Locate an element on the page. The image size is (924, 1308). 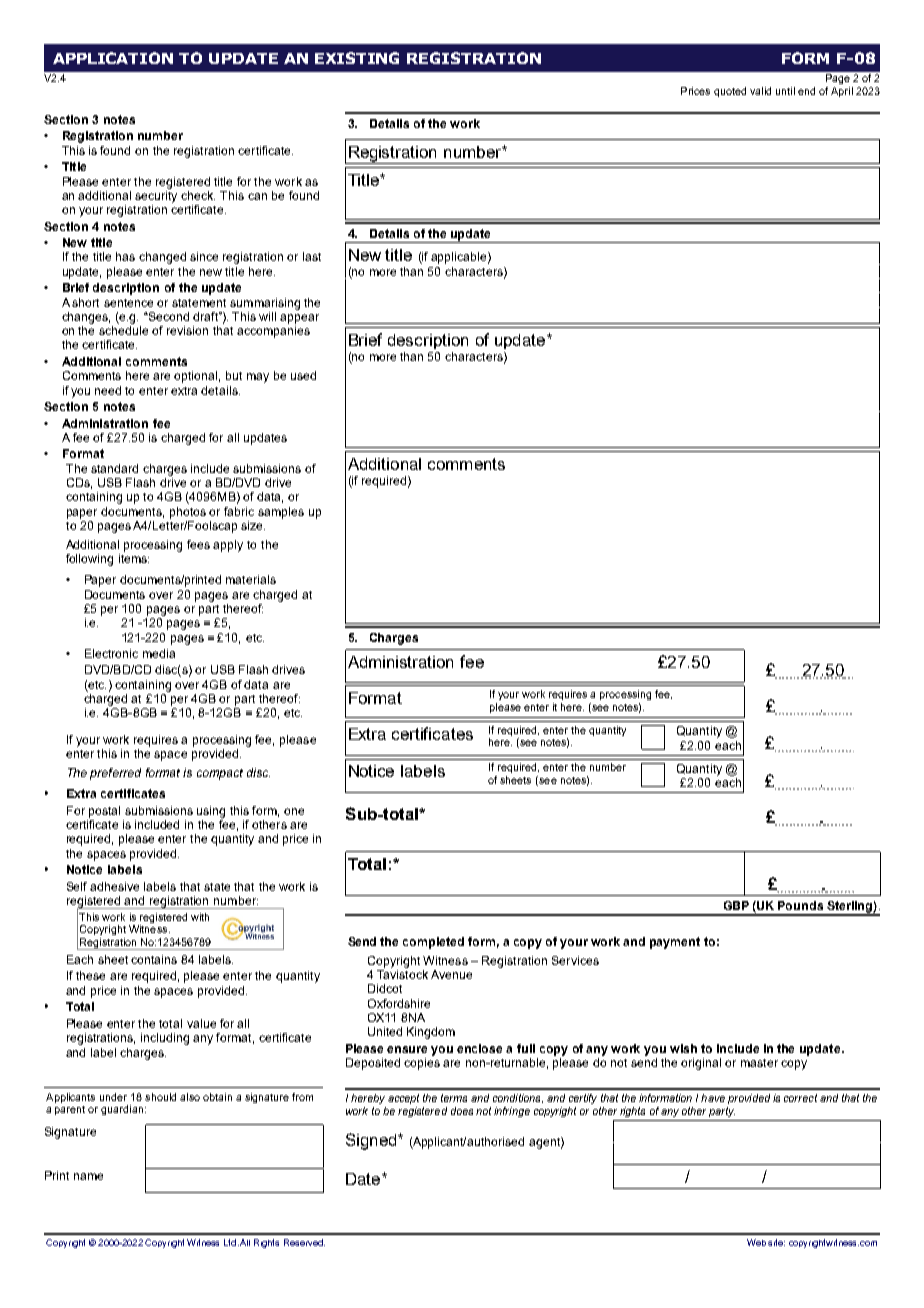
media is located at coordinates (159, 653).
